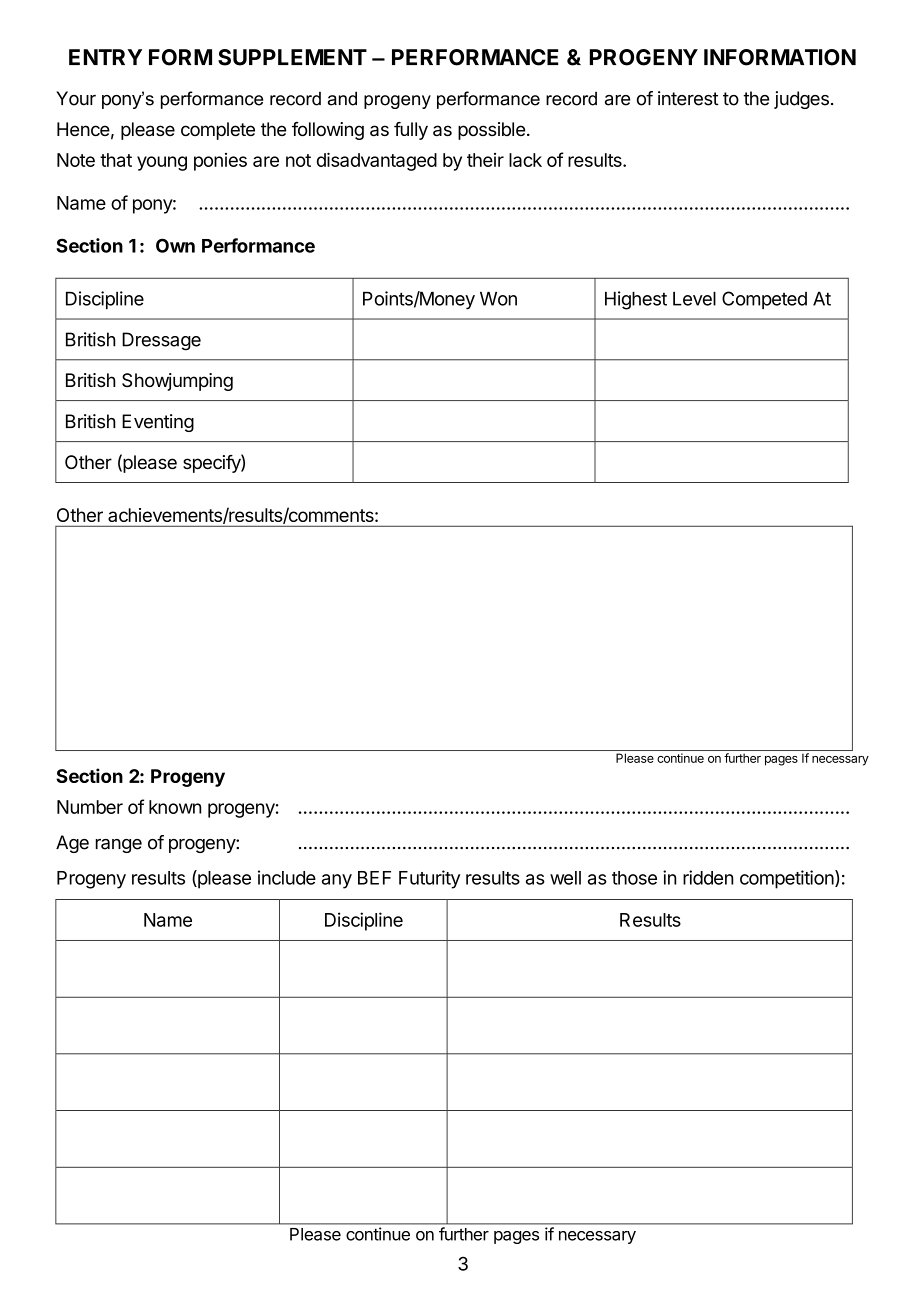  Describe the element at coordinates (158, 423) in the screenshot. I see `Eventing` at that location.
